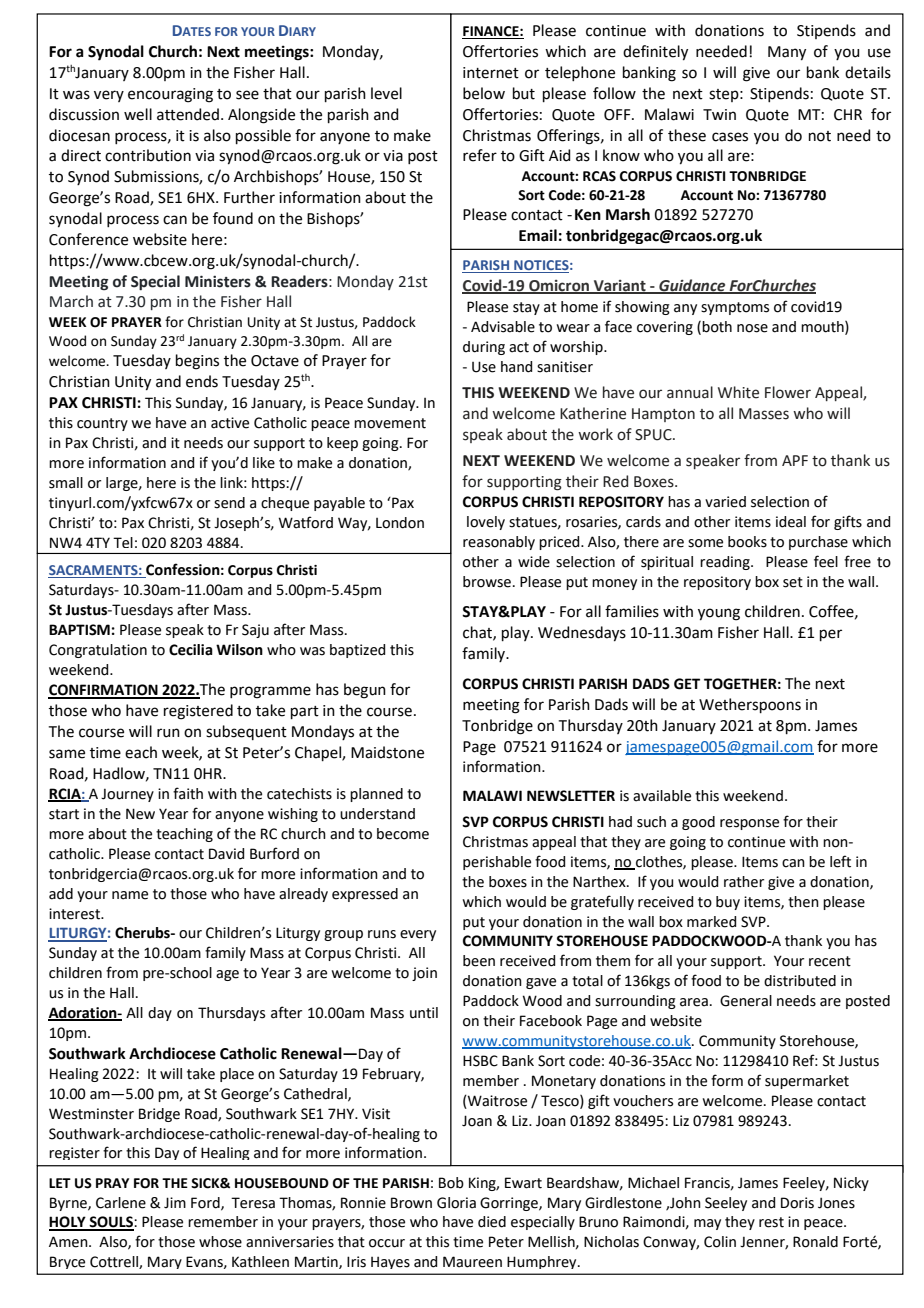  I want to click on David, so click(226, 854).
